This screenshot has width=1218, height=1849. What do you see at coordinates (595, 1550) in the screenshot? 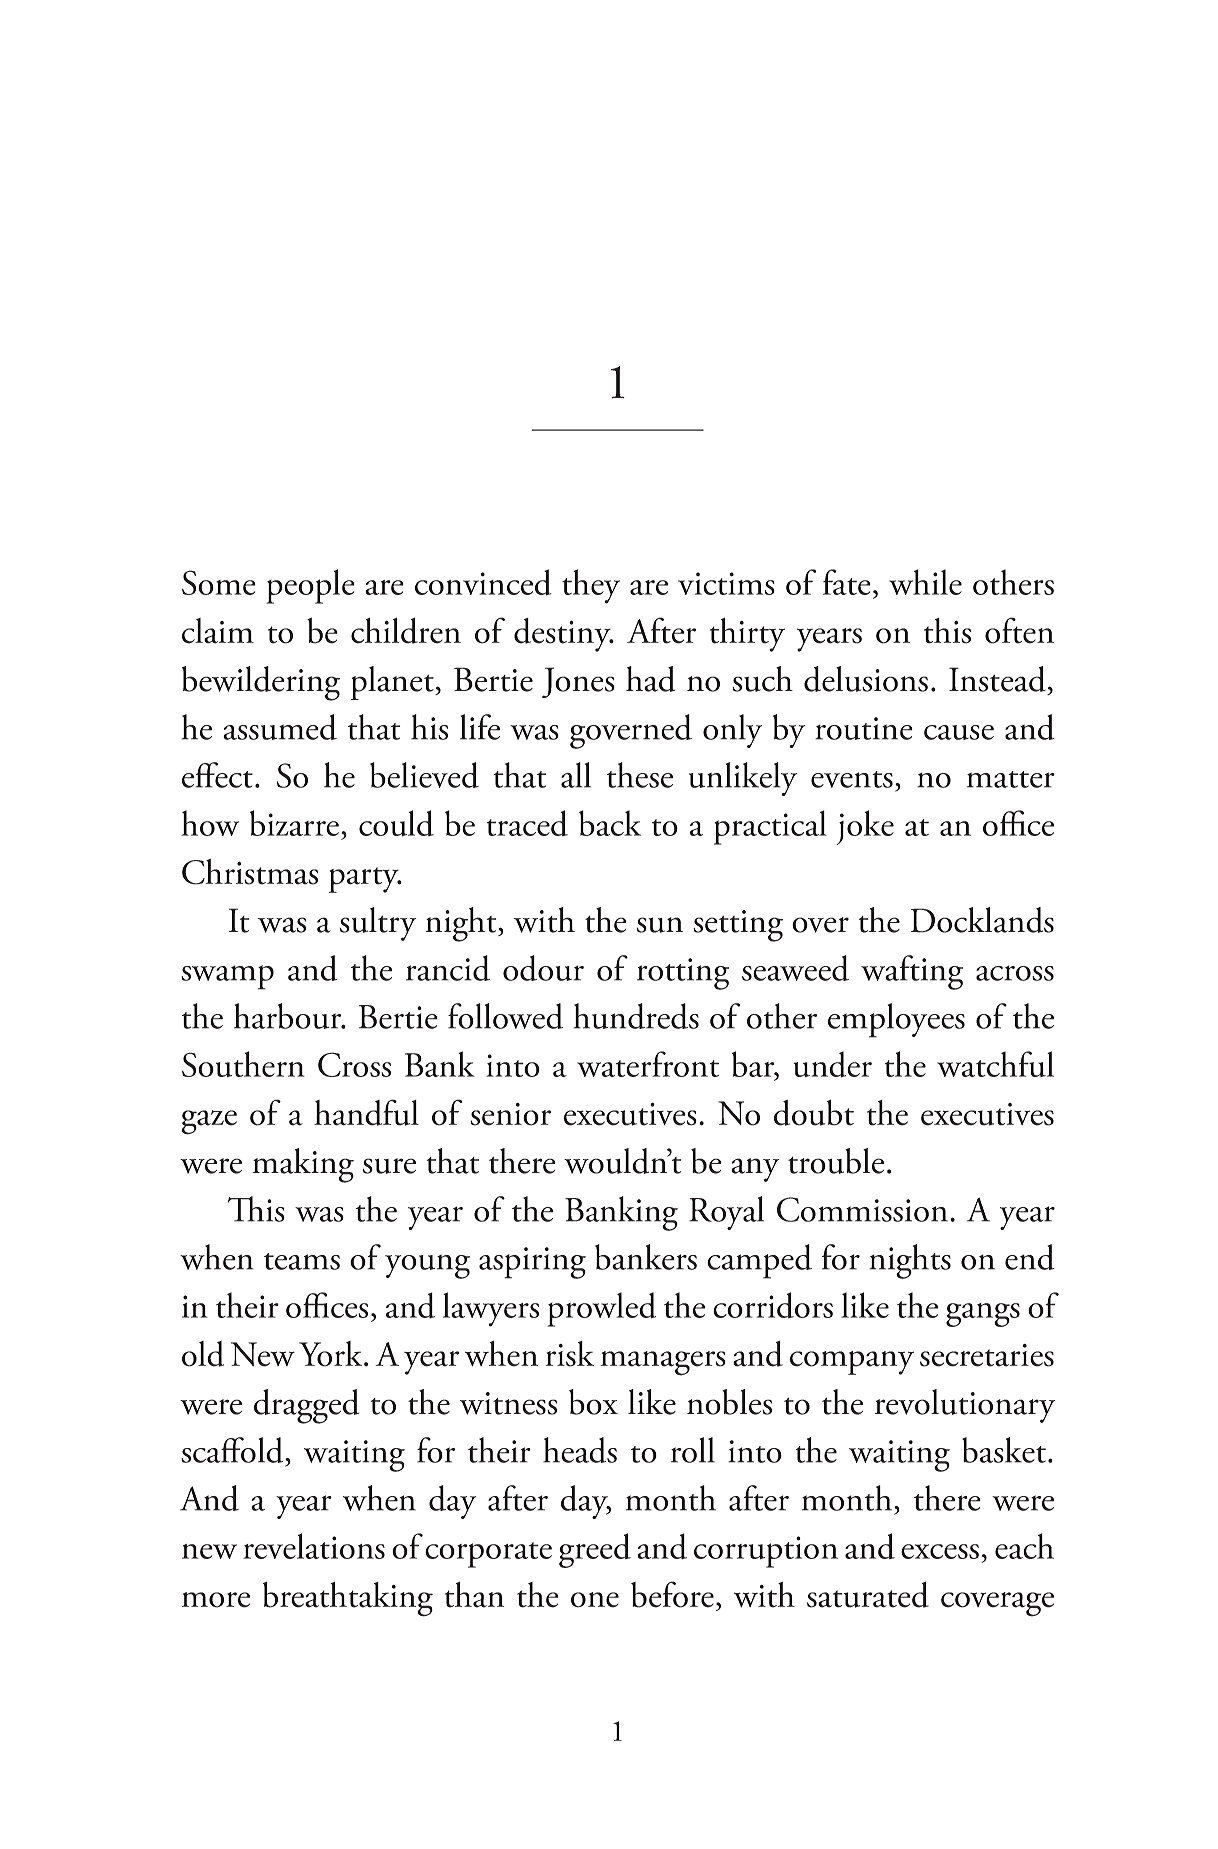
I see `greed` at bounding box center [595, 1550].
